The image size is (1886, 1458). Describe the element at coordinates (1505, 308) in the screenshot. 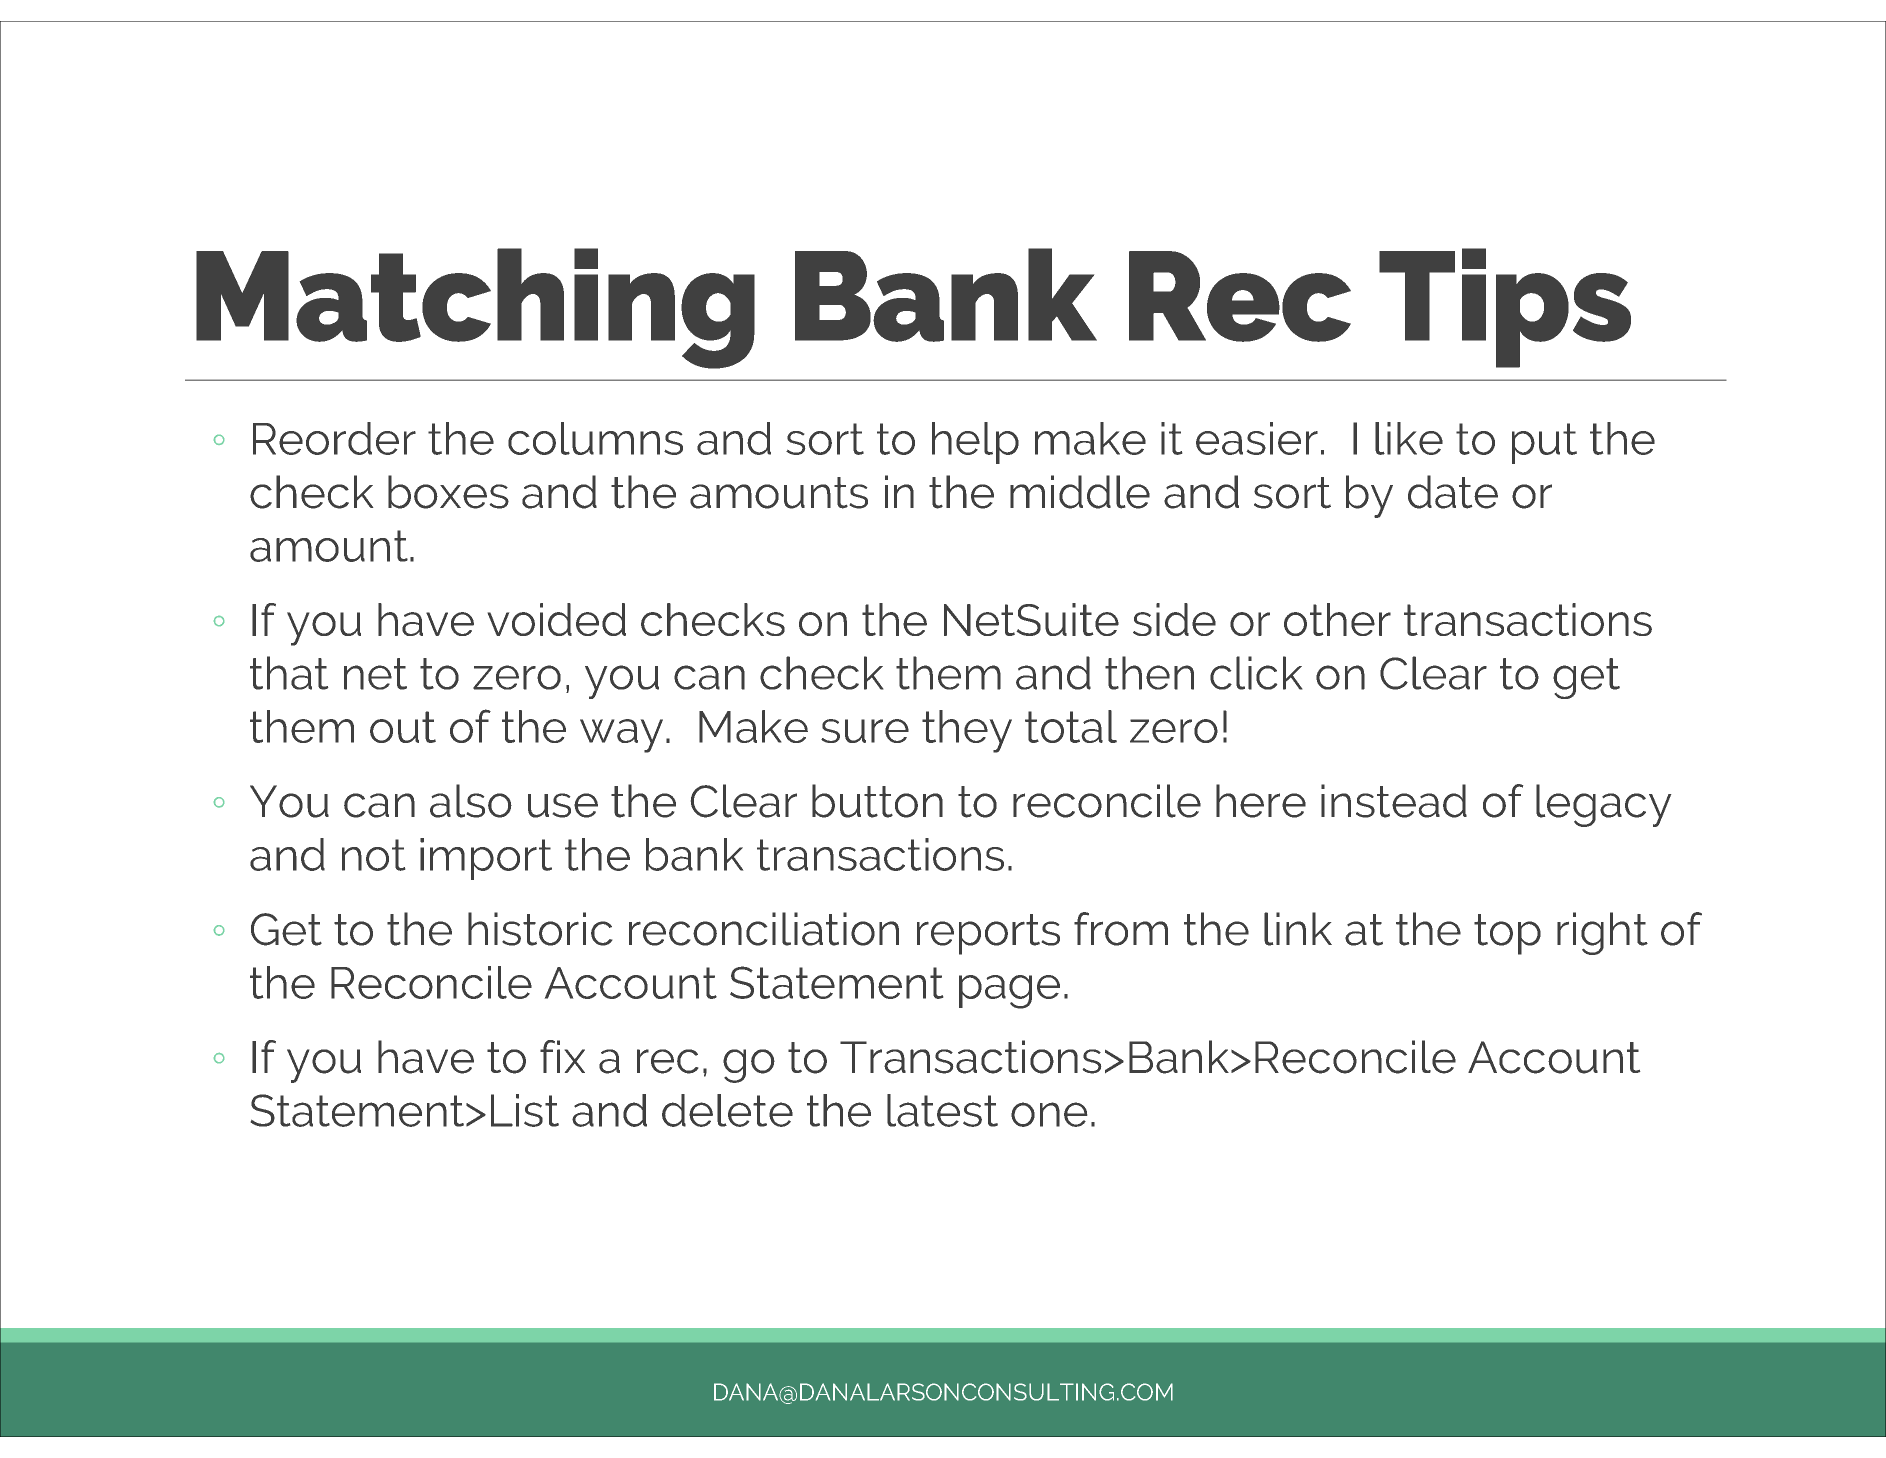

I see `Tips` at that location.
